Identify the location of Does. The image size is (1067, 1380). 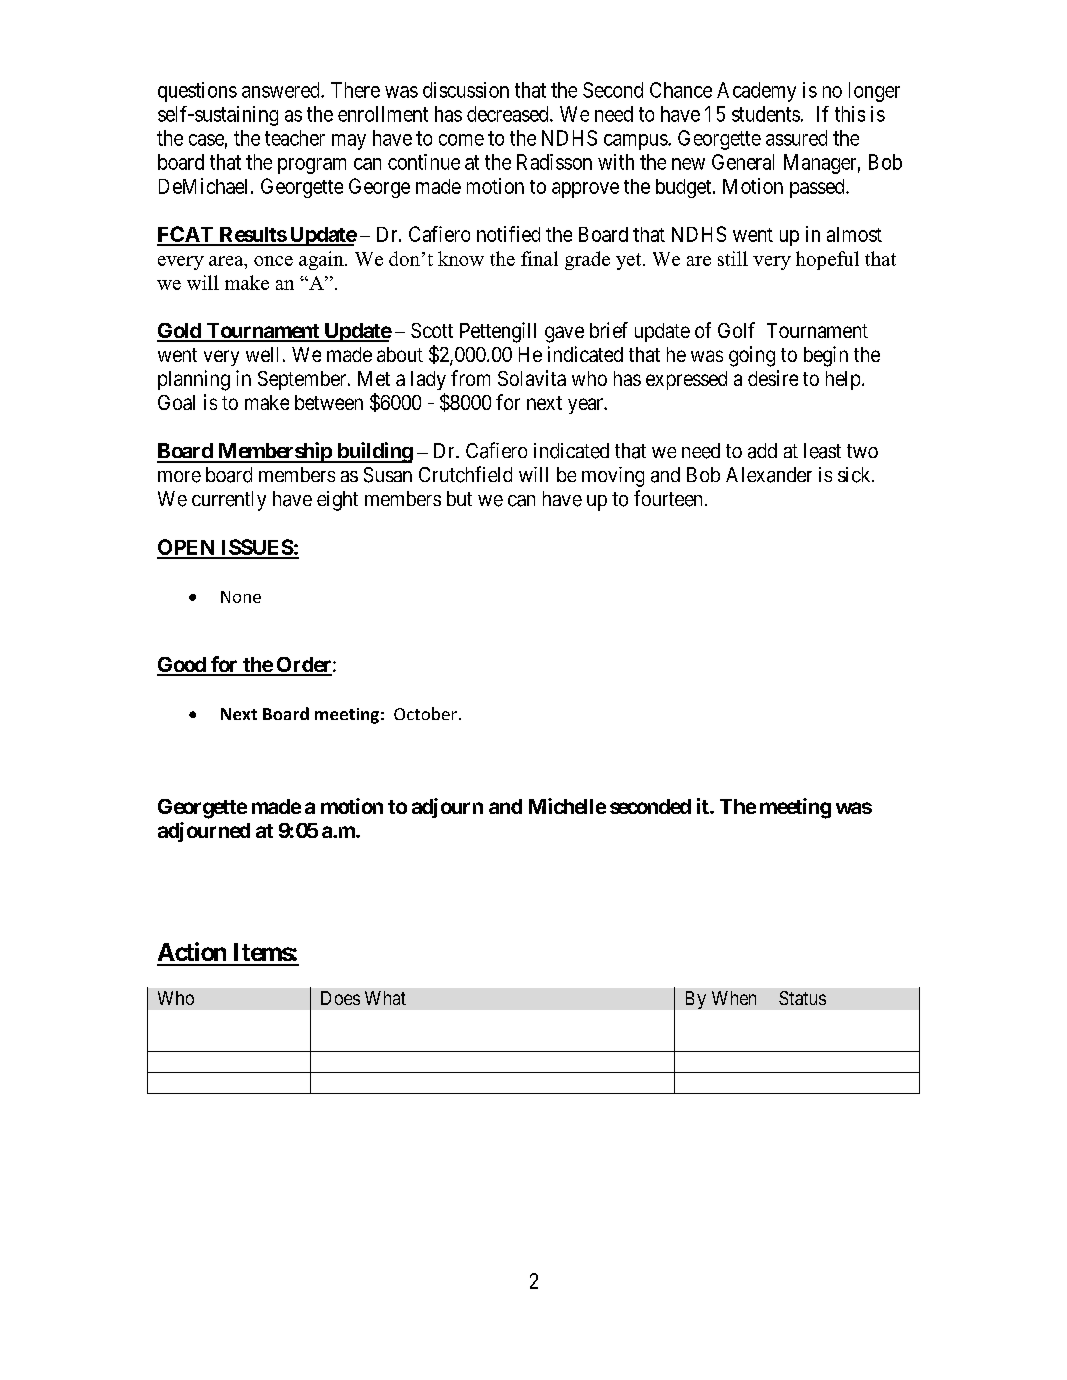
(340, 998).
